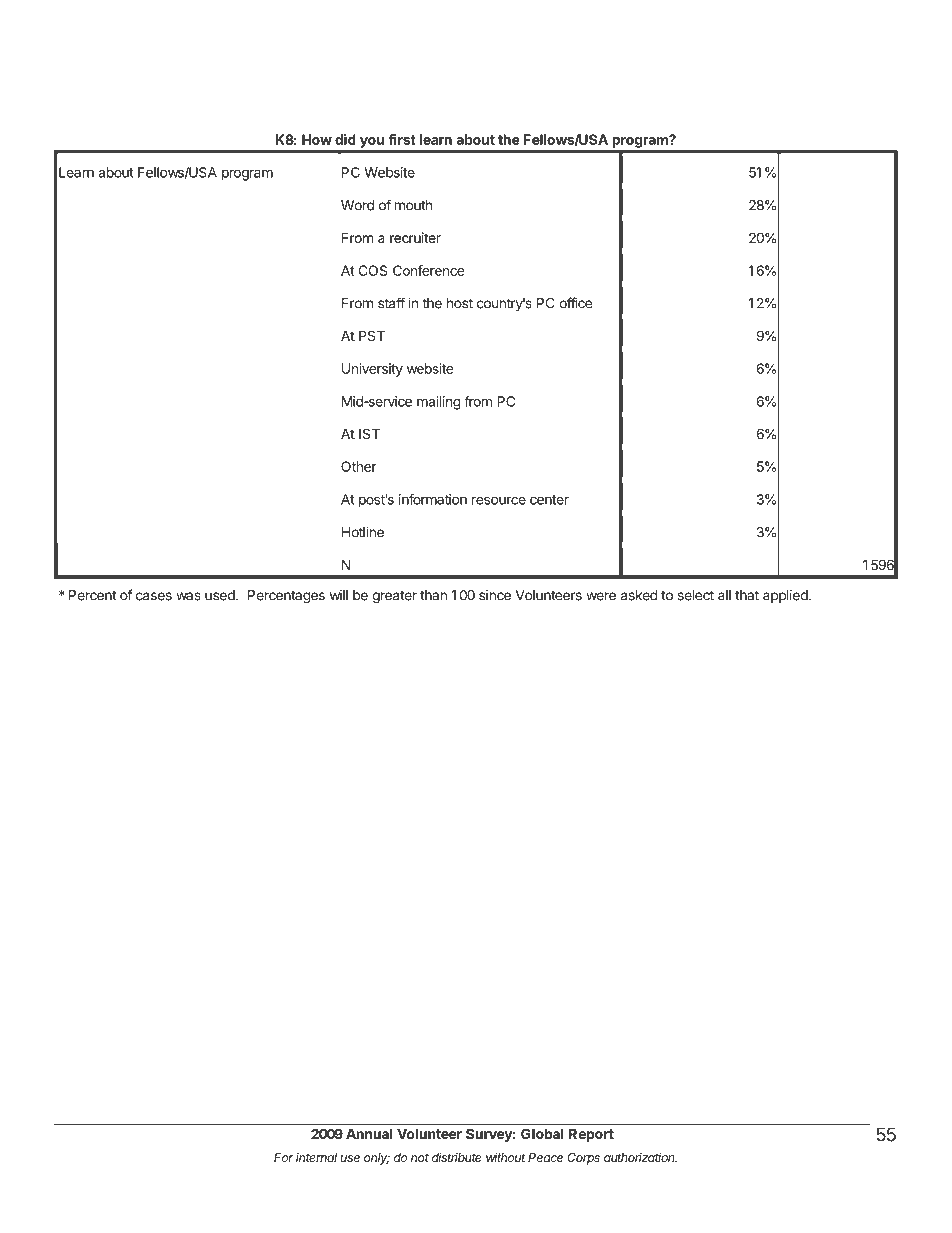 This document has height=1233, width=952. Describe the element at coordinates (221, 595) in the document. I see `used` at that location.
